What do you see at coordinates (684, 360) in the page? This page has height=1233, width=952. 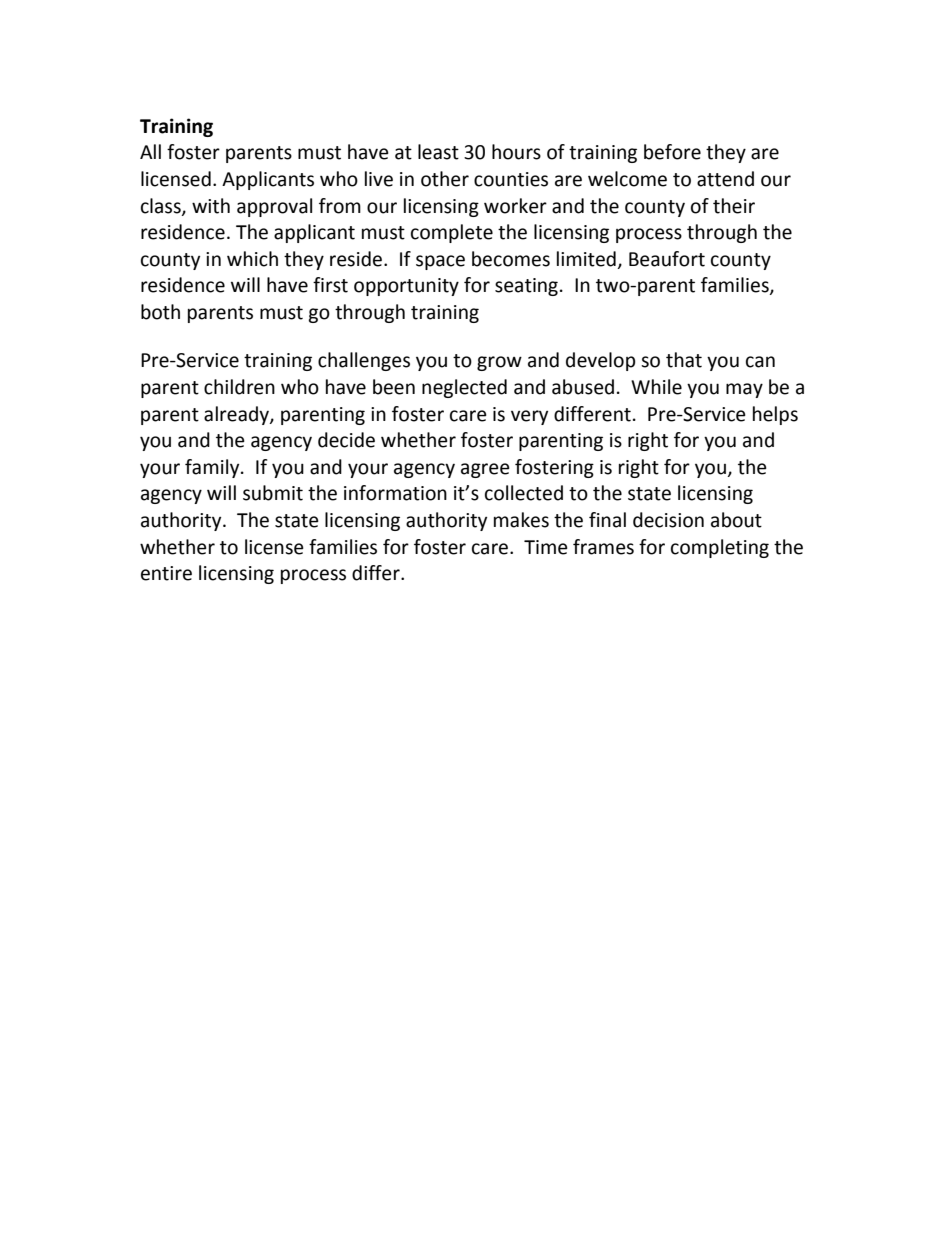 I see `that` at bounding box center [684, 360].
